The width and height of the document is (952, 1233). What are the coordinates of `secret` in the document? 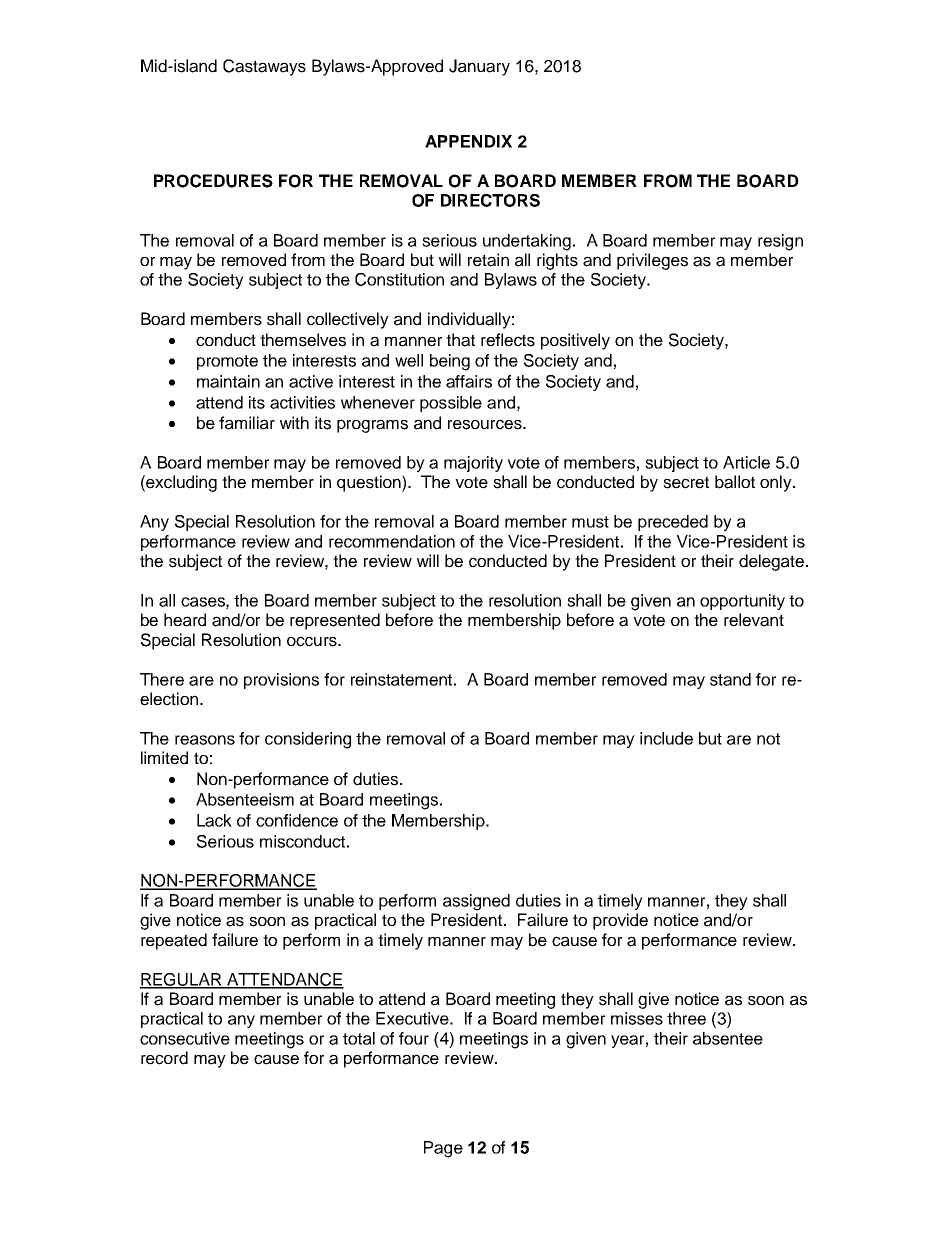 It's located at (686, 482).
